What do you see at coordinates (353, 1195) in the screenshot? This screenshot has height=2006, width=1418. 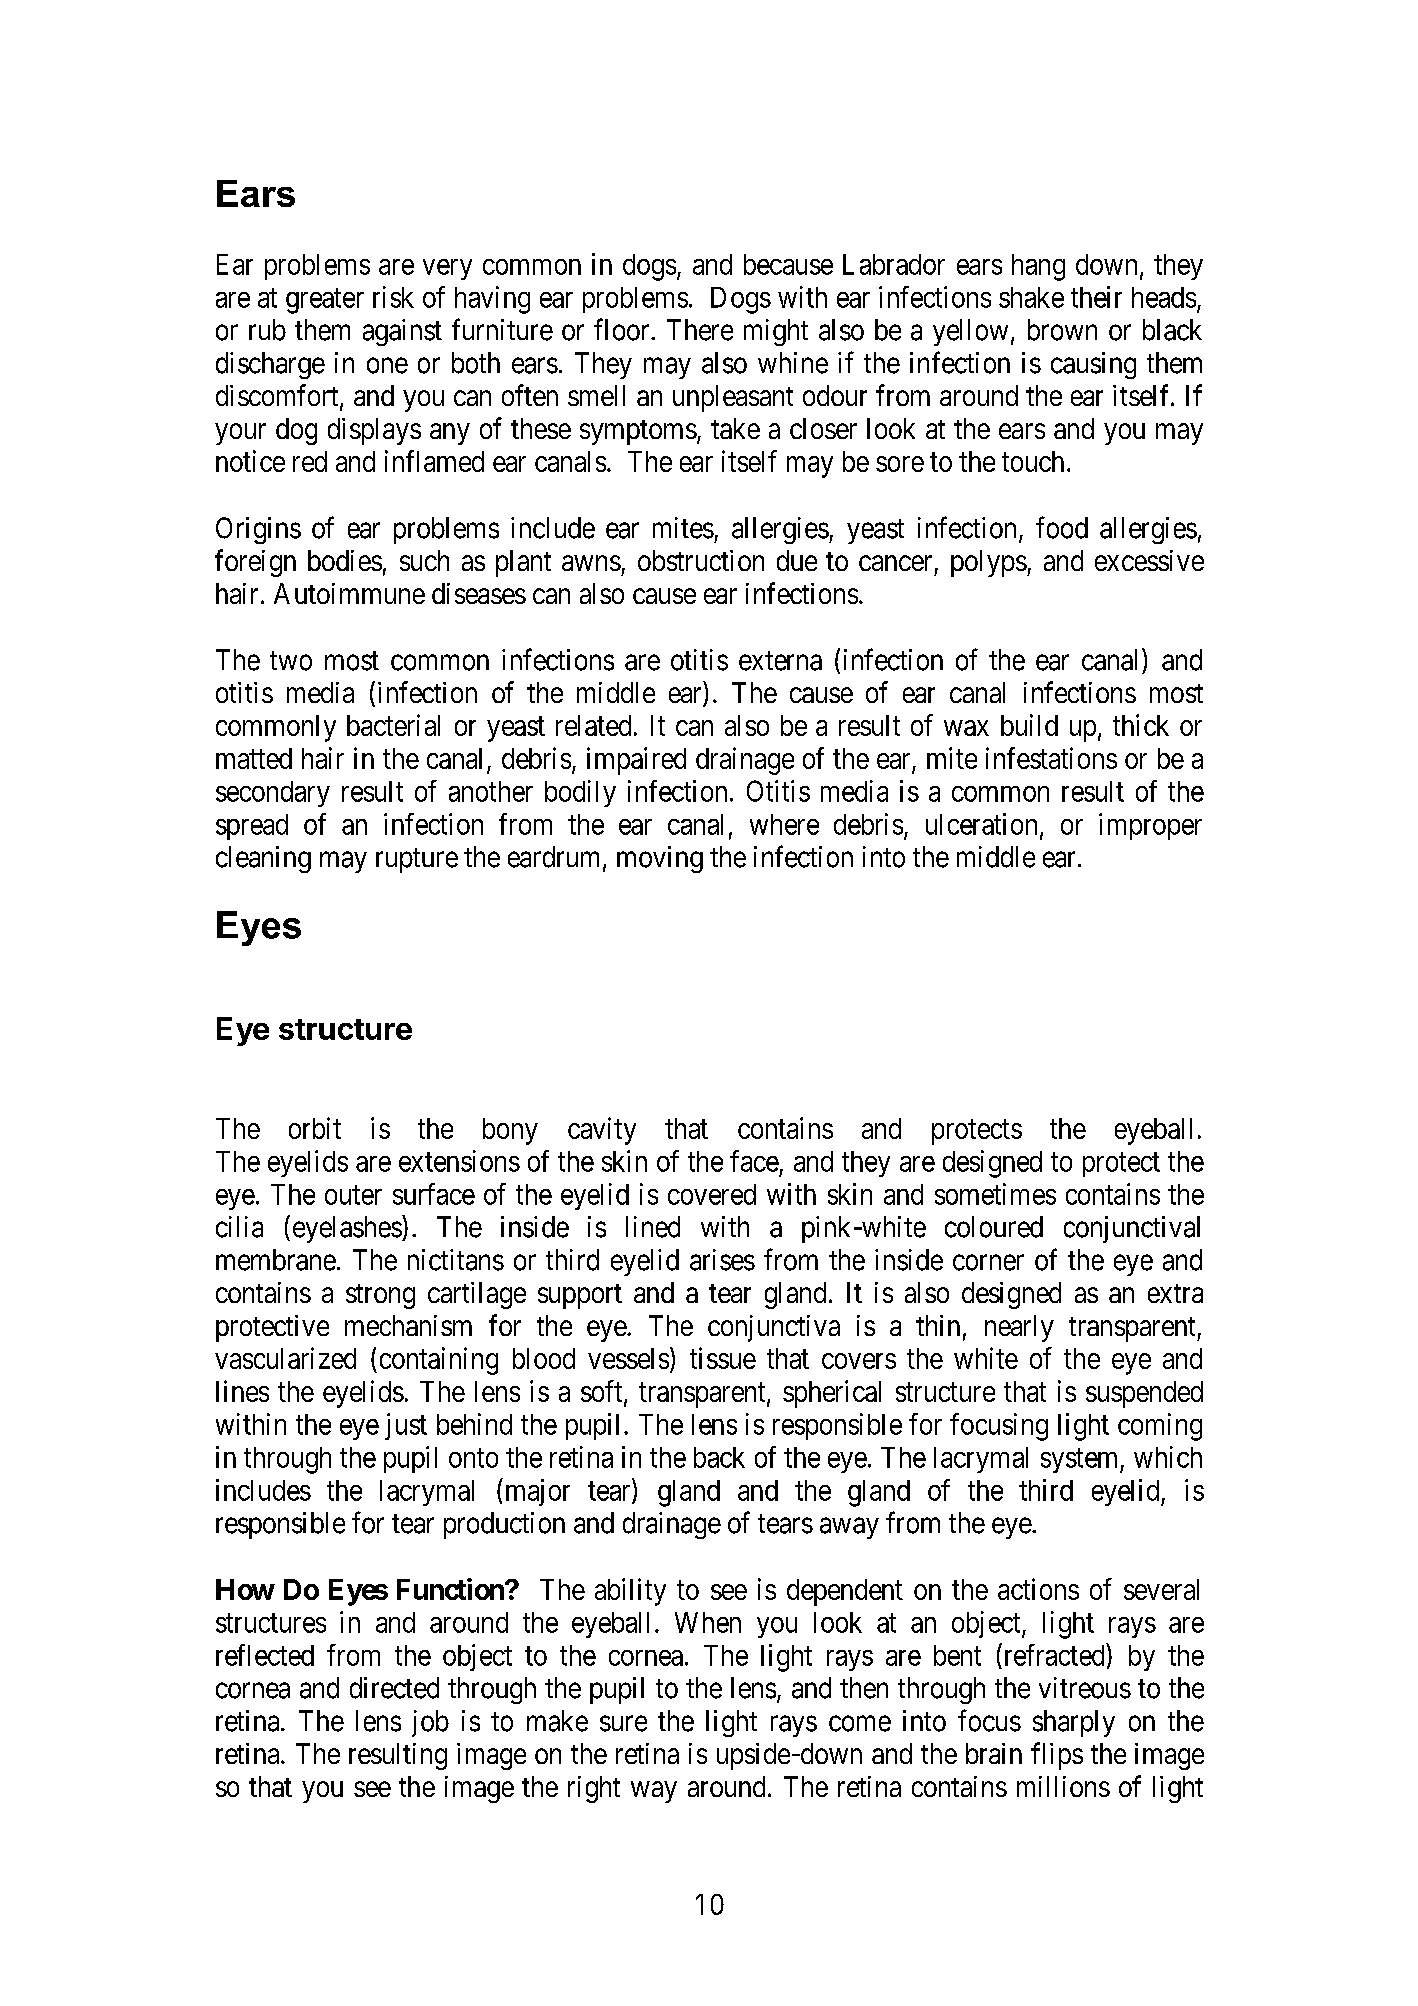 I see `outer` at bounding box center [353, 1195].
